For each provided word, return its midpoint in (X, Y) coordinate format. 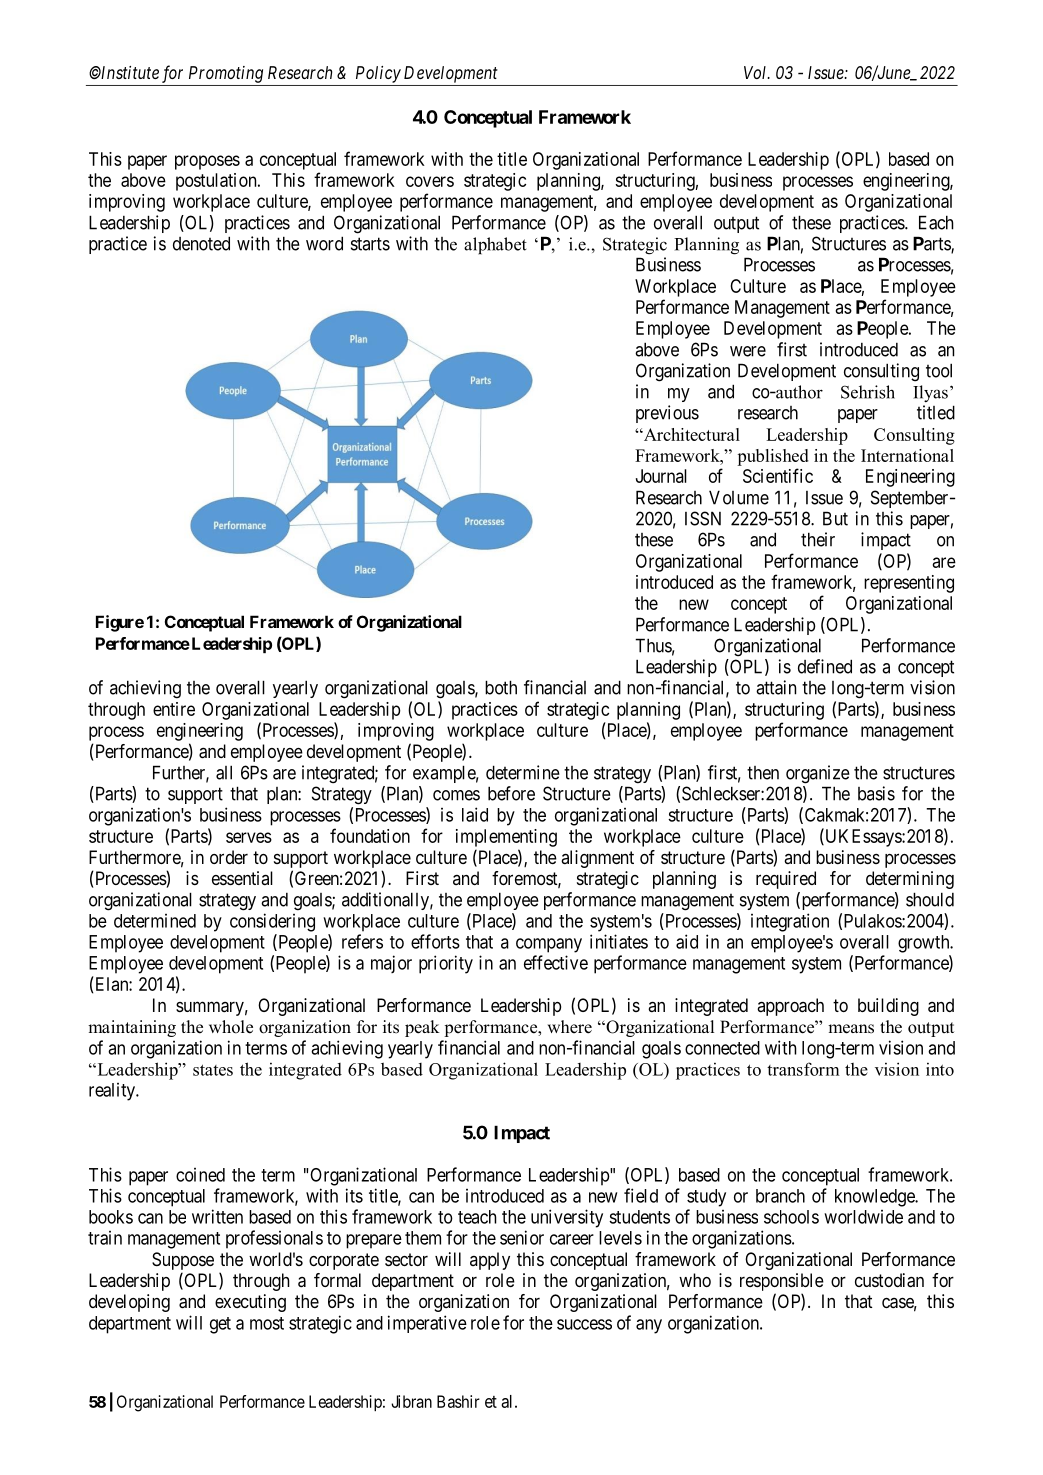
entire (174, 709)
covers (430, 181)
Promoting (226, 74)
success (584, 1324)
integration (790, 922)
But (835, 518)
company (549, 945)
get (220, 1325)
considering (272, 922)
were (748, 351)
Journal (661, 476)
